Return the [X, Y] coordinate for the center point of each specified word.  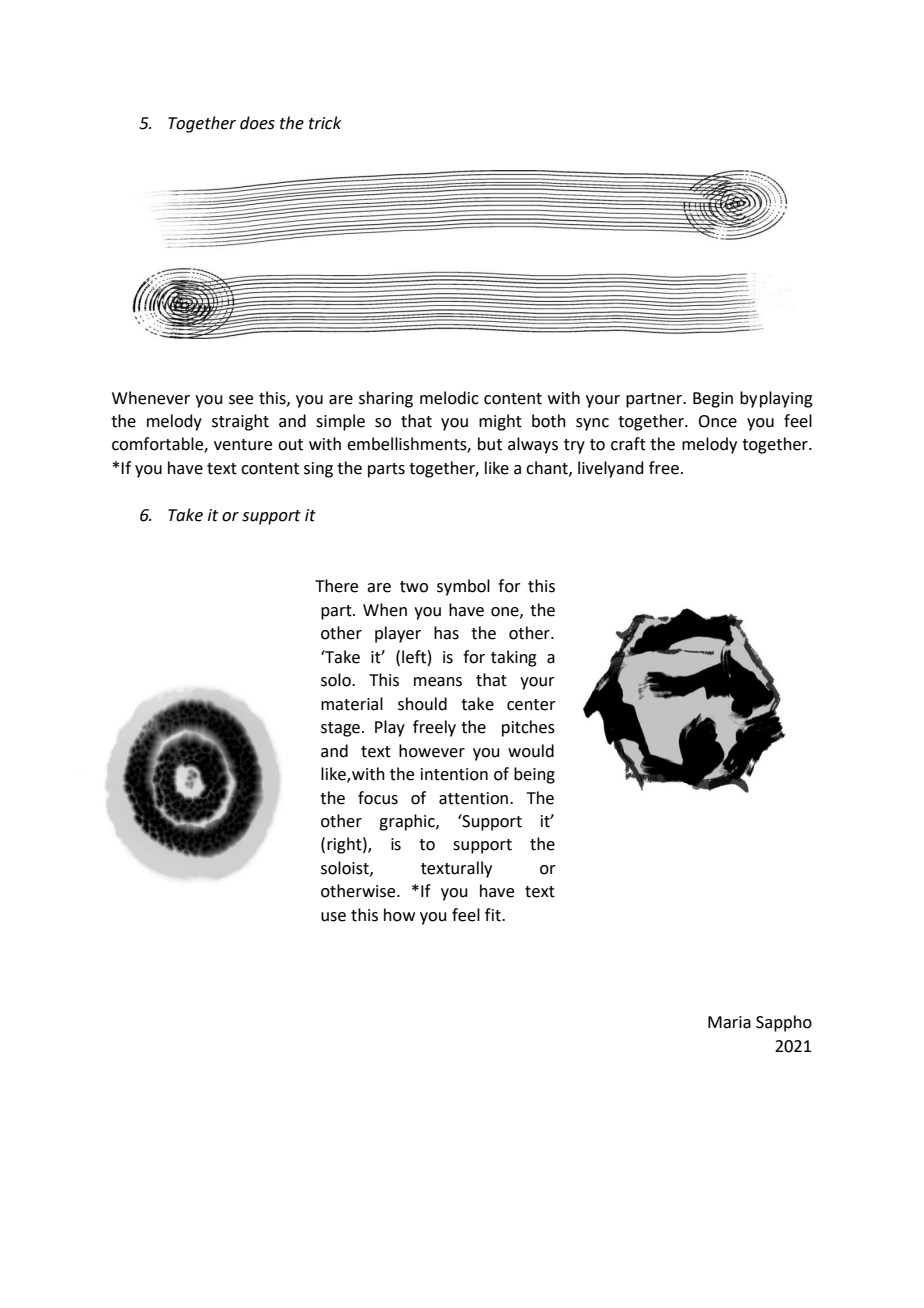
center [531, 705]
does [257, 123]
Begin [713, 400]
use [333, 917]
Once [717, 421]
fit [494, 915]
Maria [729, 1022]
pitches [528, 728]
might [500, 422]
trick [325, 123]
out [290, 445]
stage [340, 729]
